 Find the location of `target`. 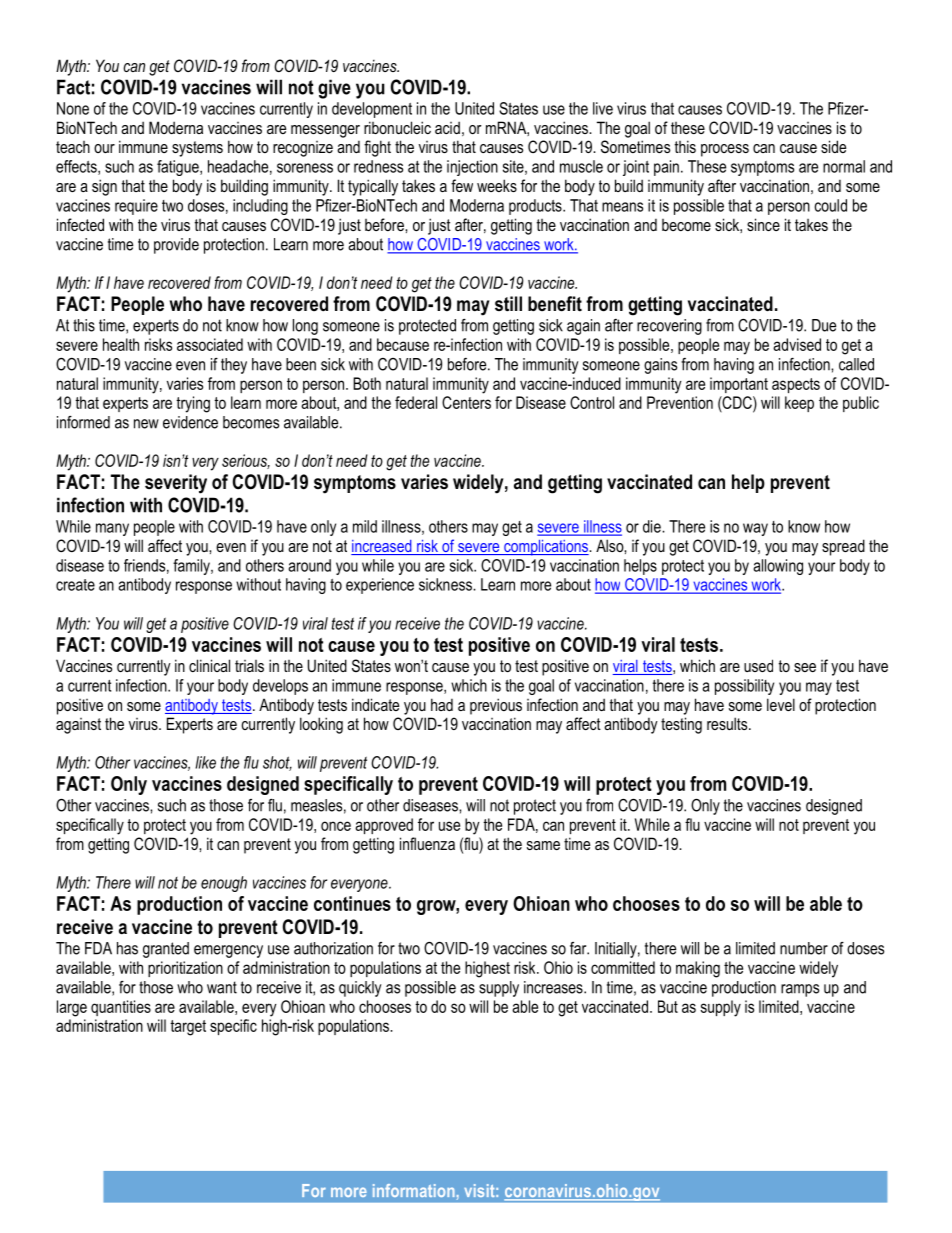

target is located at coordinates (188, 1028).
